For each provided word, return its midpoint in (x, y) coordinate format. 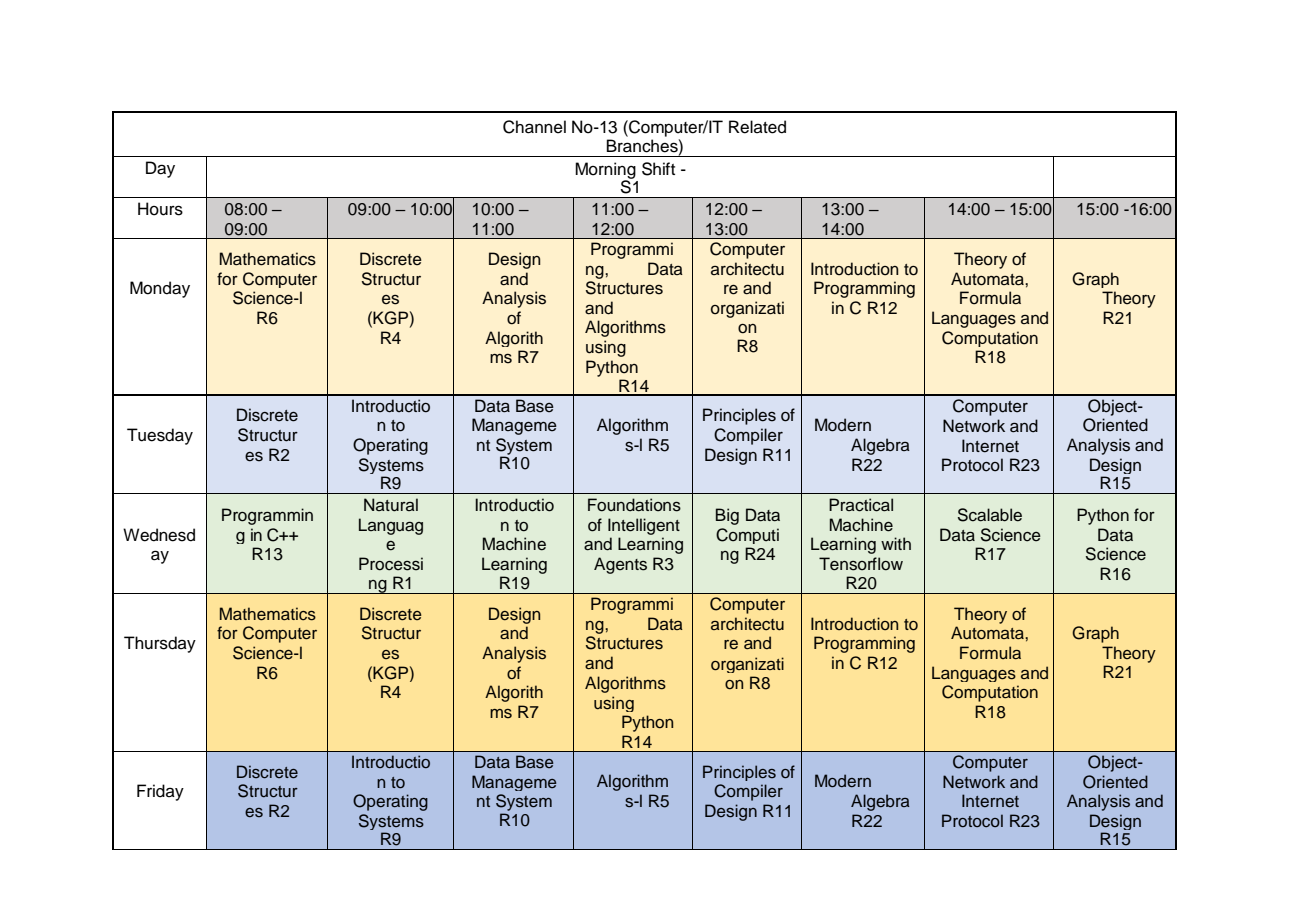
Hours (160, 209)
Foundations (634, 505)
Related (757, 127)
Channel (534, 127)
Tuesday (160, 436)
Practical (861, 505)
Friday (160, 792)
